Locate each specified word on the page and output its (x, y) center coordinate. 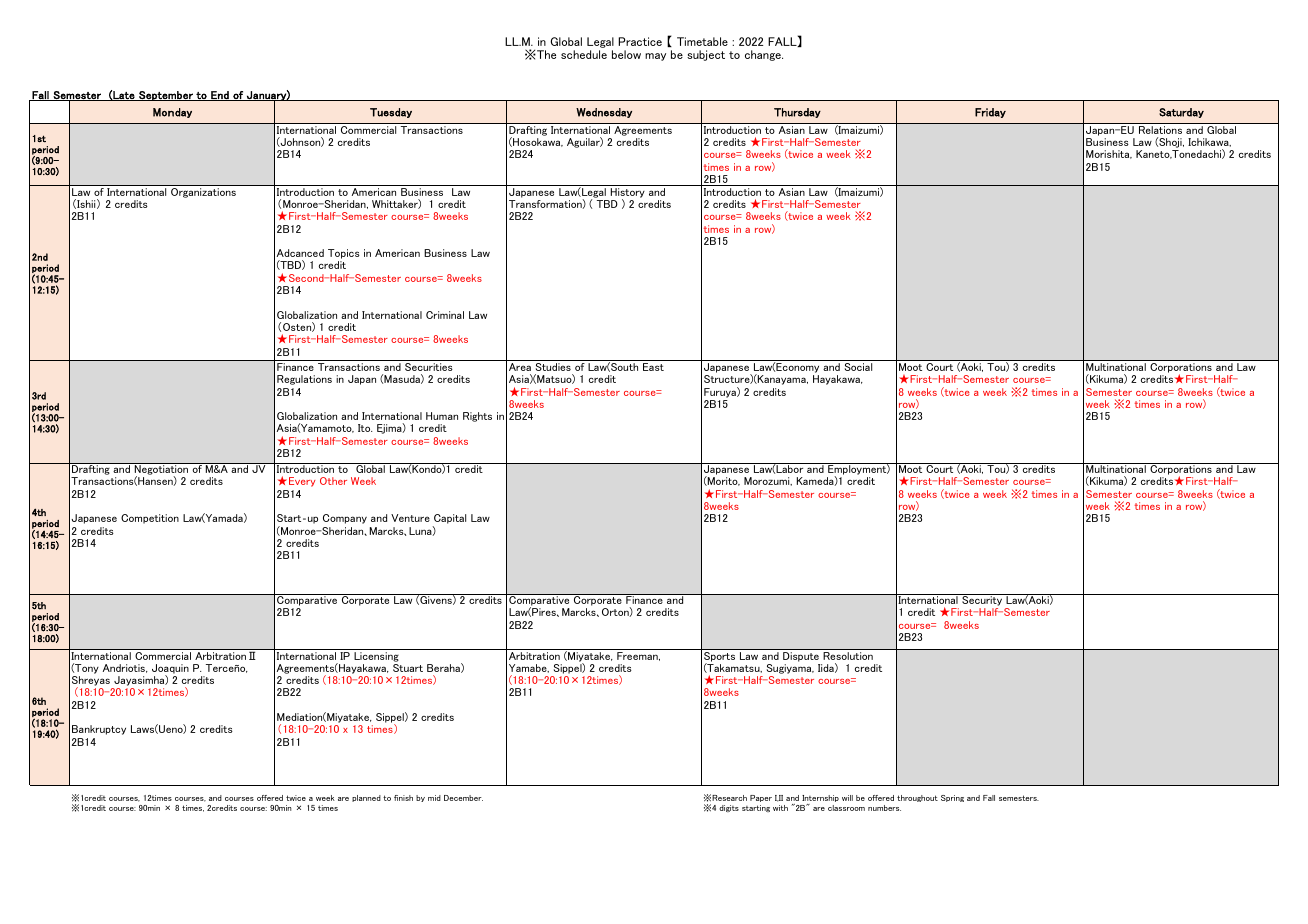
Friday (990, 113)
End (220, 96)
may (655, 57)
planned (366, 798)
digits (729, 808)
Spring (952, 798)
